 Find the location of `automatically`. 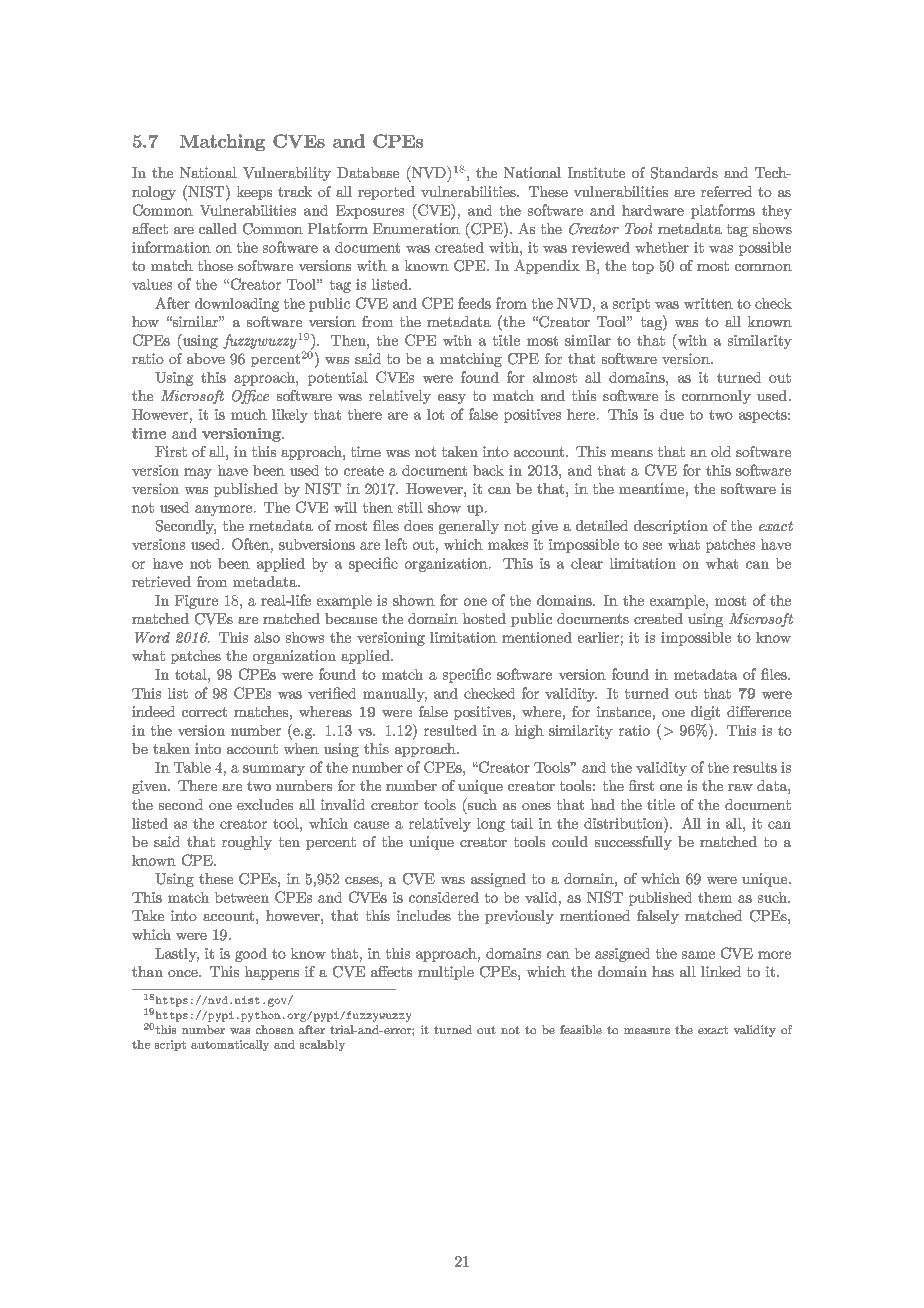

automatically is located at coordinates (230, 1045).
